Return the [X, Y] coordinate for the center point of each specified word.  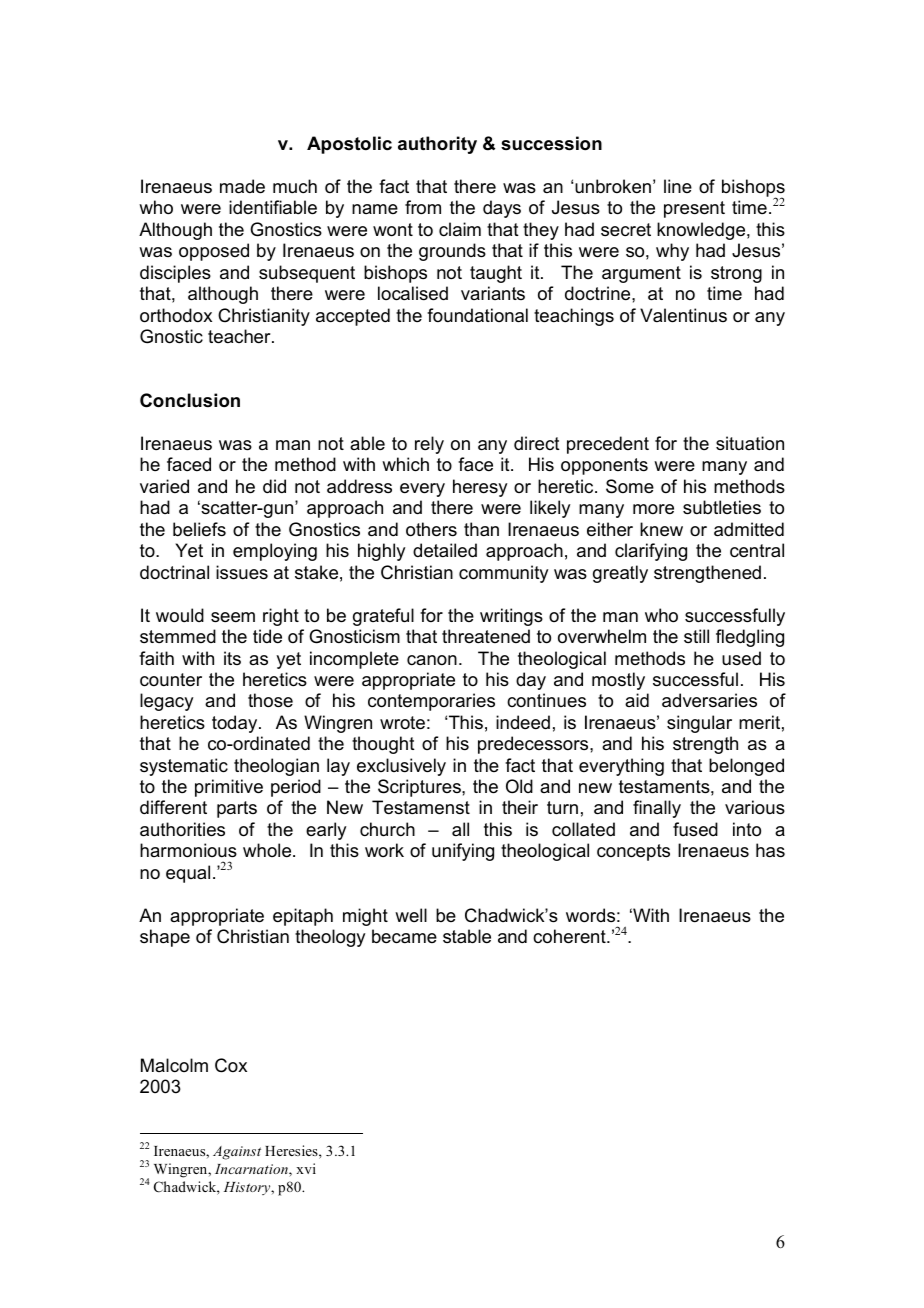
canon [432, 660]
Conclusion [190, 400]
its [232, 658]
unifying [463, 852]
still [696, 636]
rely [429, 445]
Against [237, 1153]
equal [188, 874]
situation [750, 443]
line [678, 186]
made [242, 186]
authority [437, 145]
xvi [306, 1168]
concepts [633, 852]
